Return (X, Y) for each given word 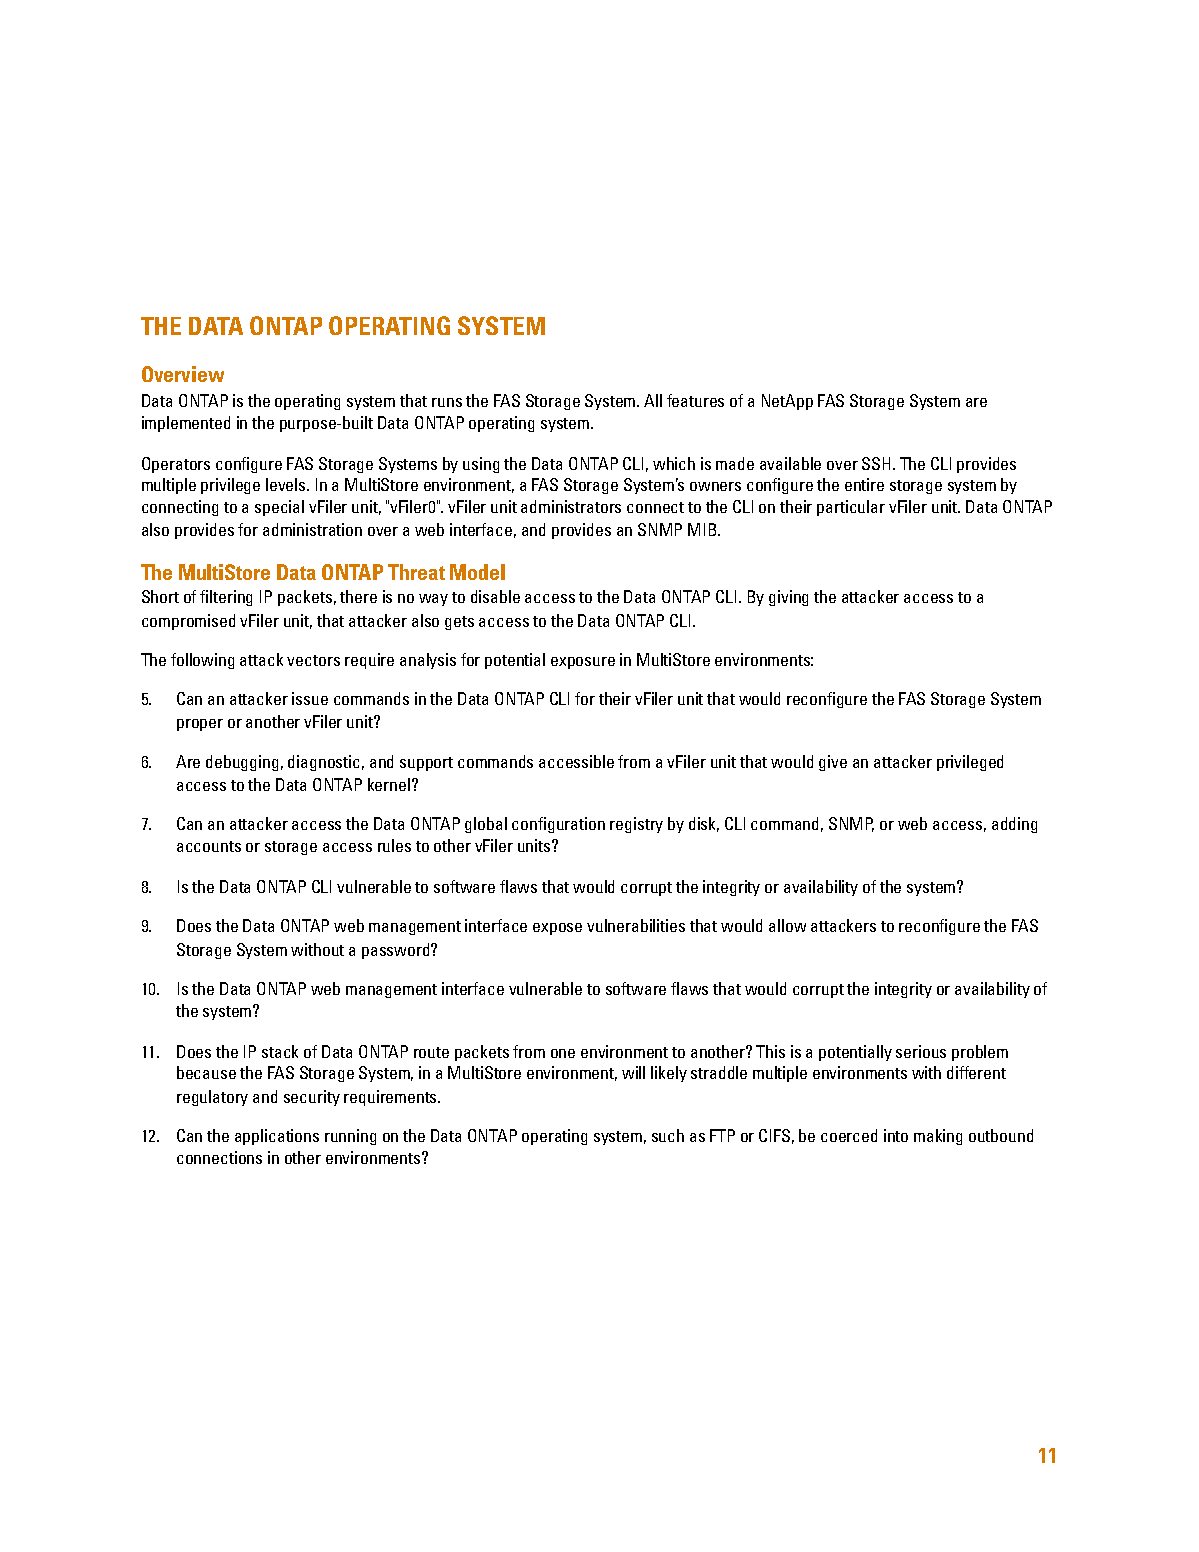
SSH (876, 463)
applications (277, 1137)
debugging (242, 763)
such (668, 1135)
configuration (558, 825)
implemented (186, 424)
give (833, 763)
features (695, 400)
